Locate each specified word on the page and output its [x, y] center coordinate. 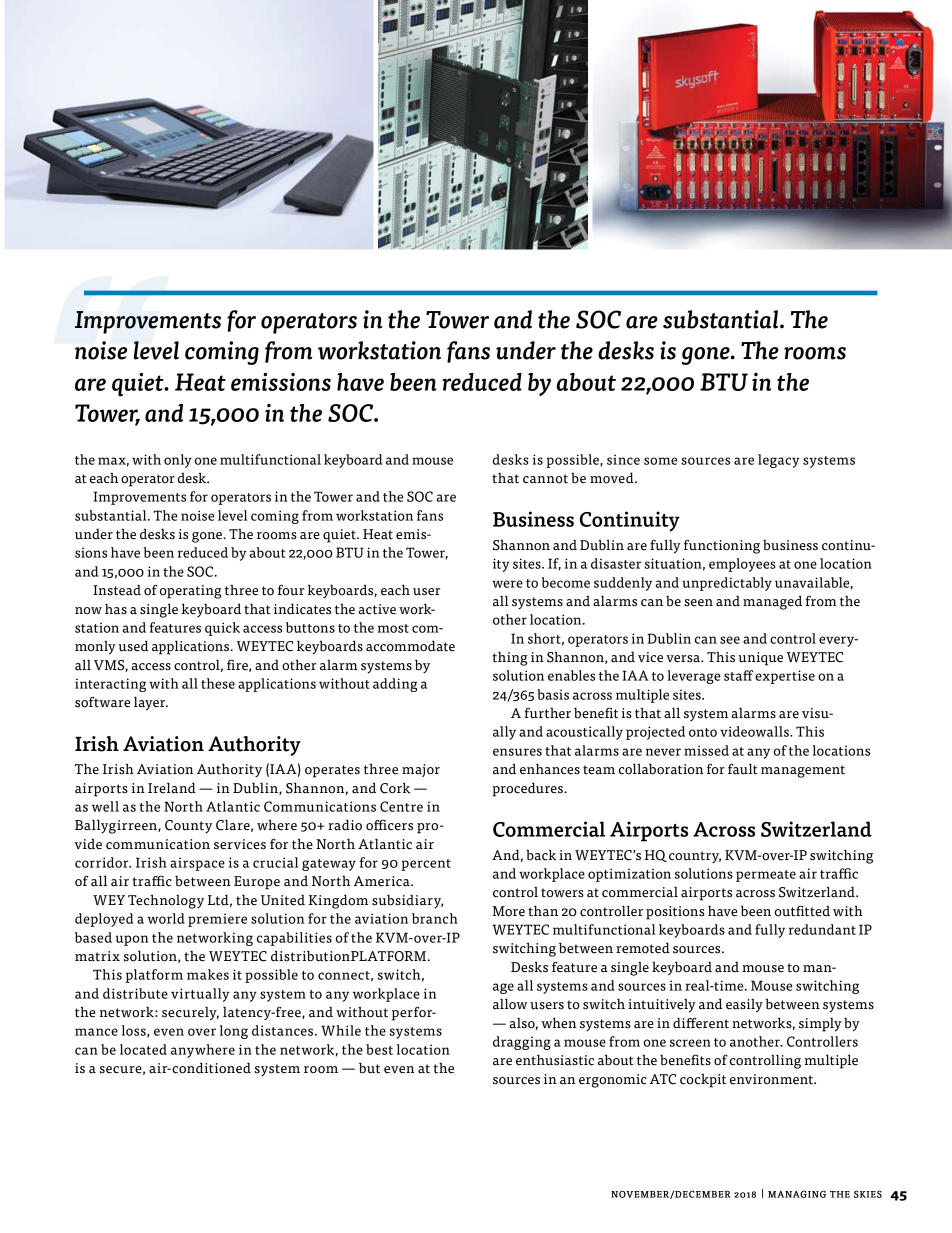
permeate [766, 876]
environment [772, 1079]
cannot [545, 479]
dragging [522, 1043]
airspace [197, 864]
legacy [779, 461]
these [218, 683]
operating [190, 592]
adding [395, 685]
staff [738, 675]
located [143, 1049]
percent [426, 865]
